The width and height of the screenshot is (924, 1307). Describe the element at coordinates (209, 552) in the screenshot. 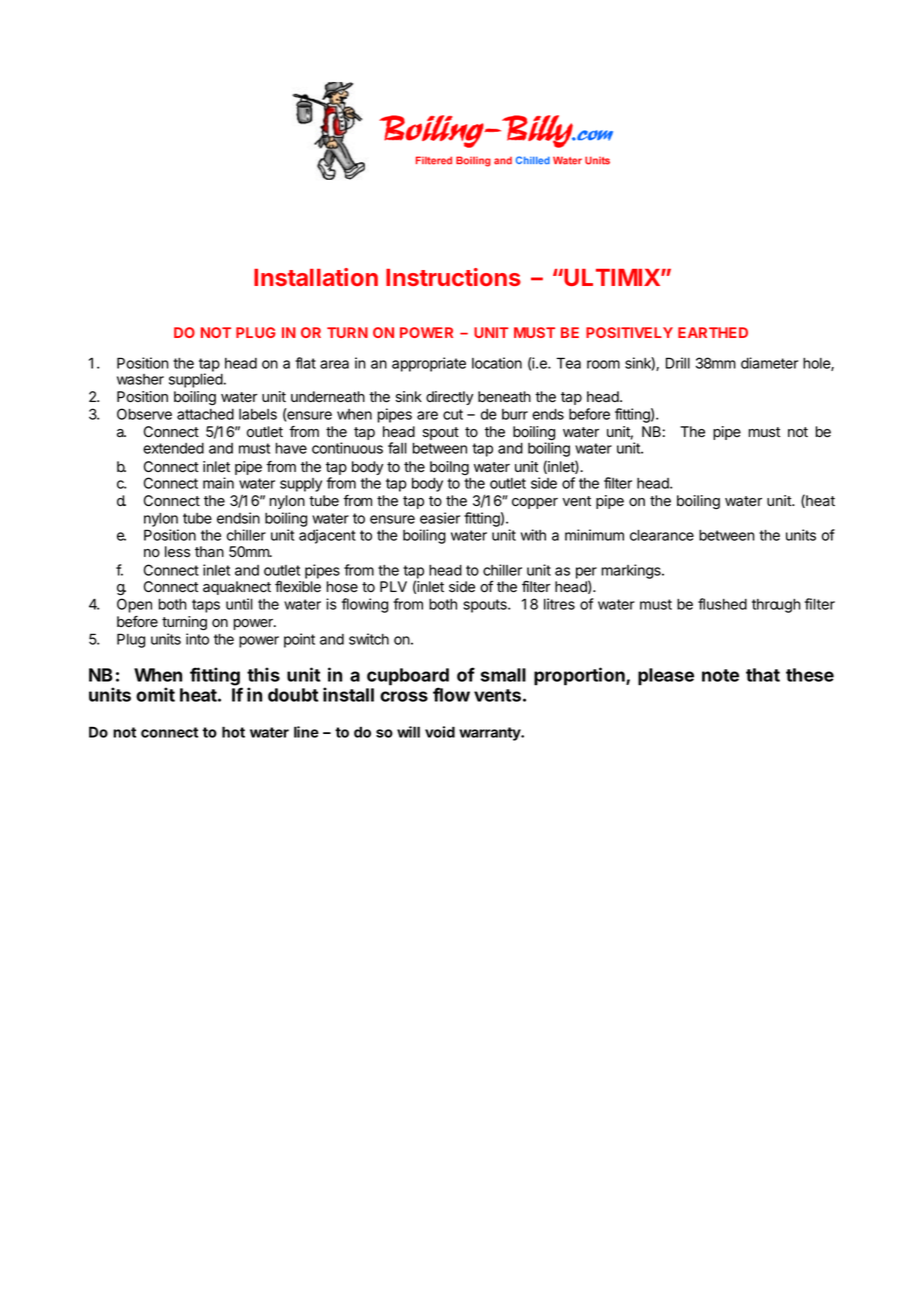

I see `than` at that location.
